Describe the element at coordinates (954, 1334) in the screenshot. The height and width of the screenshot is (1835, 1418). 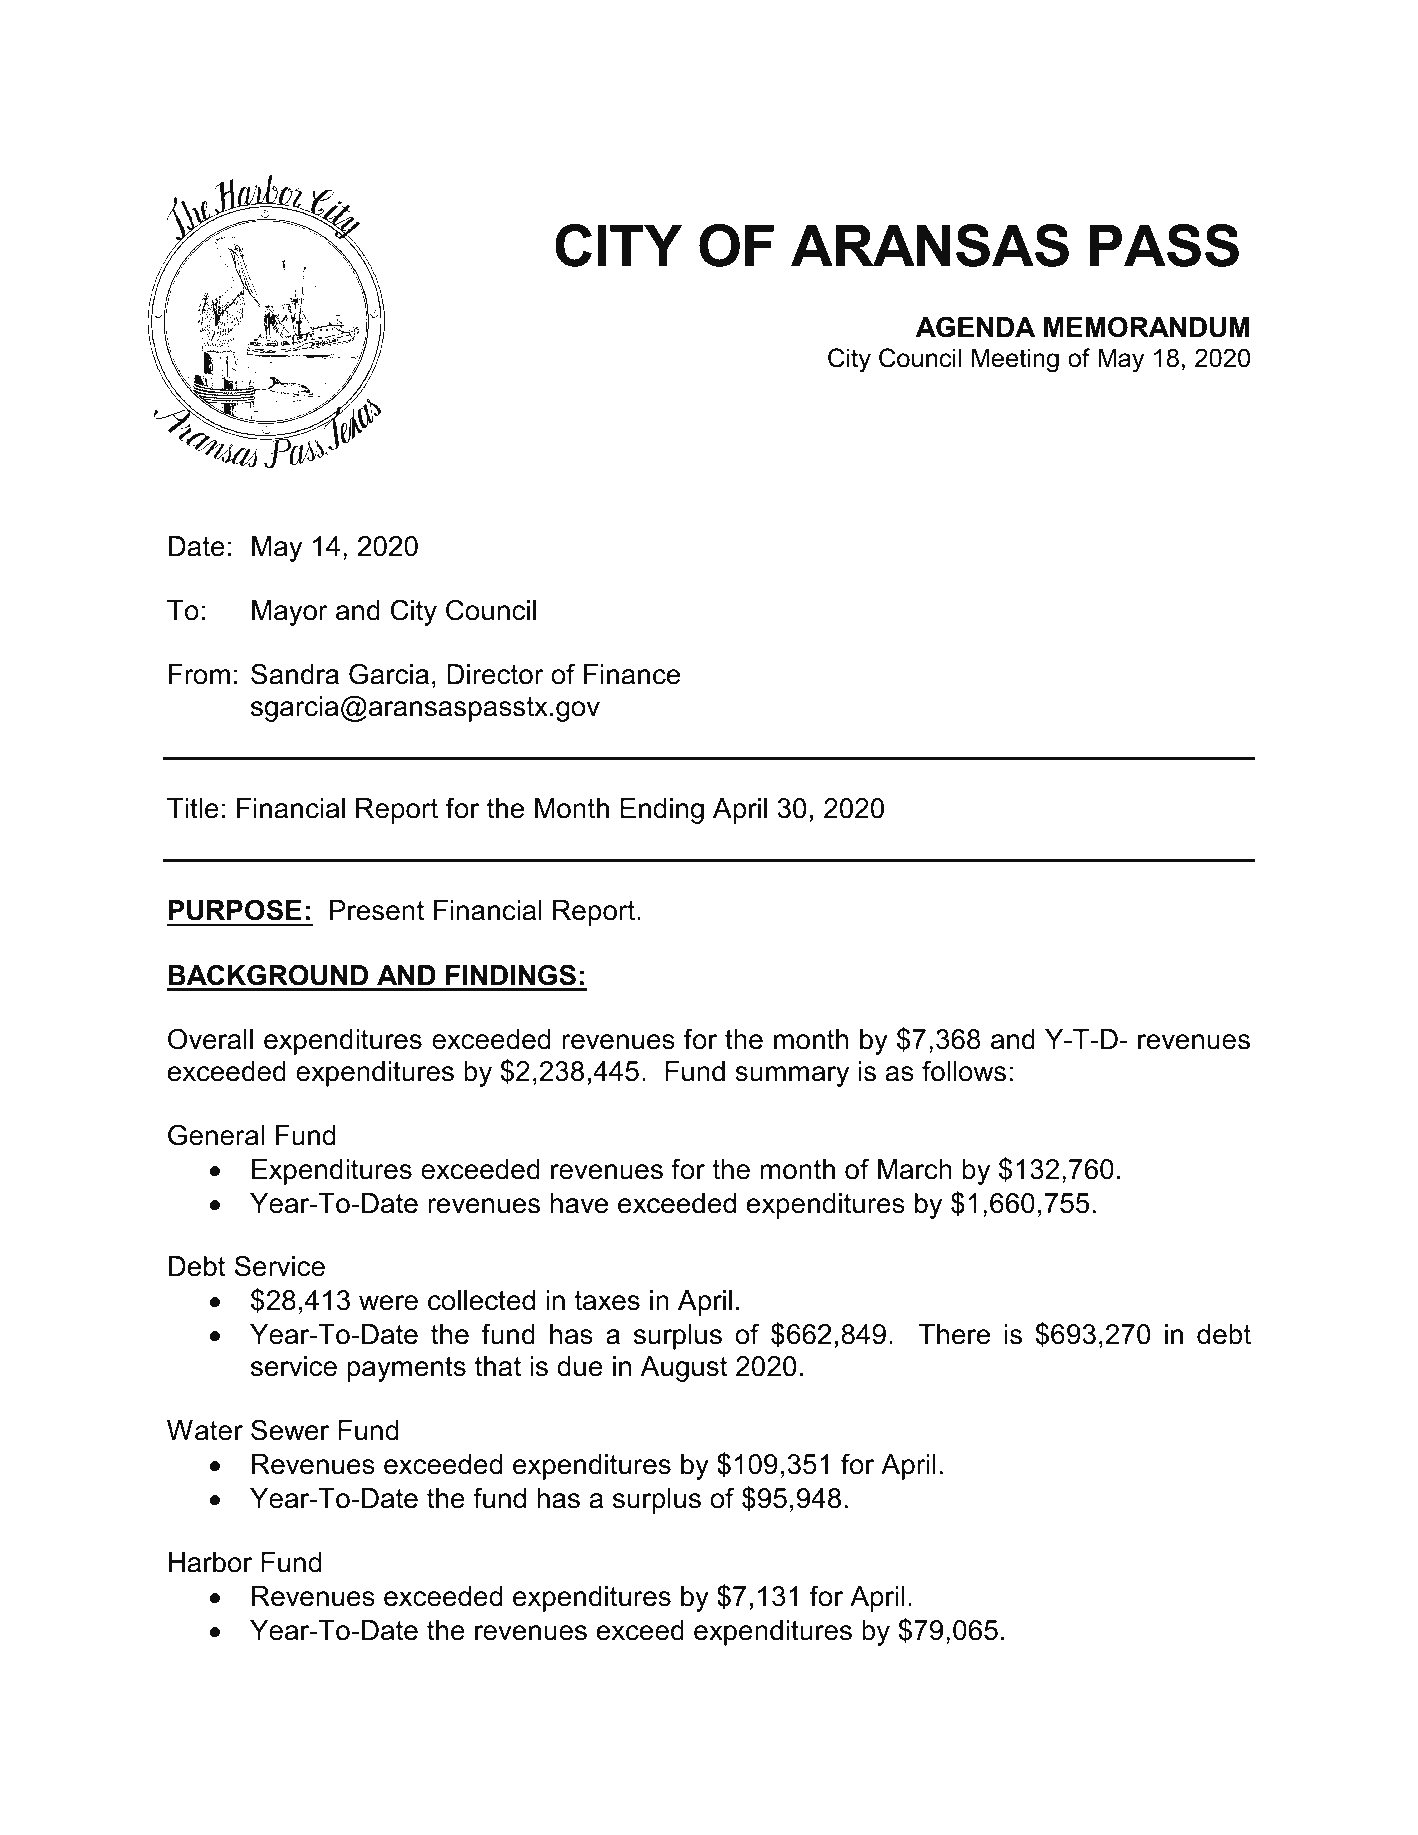
I see `There` at that location.
